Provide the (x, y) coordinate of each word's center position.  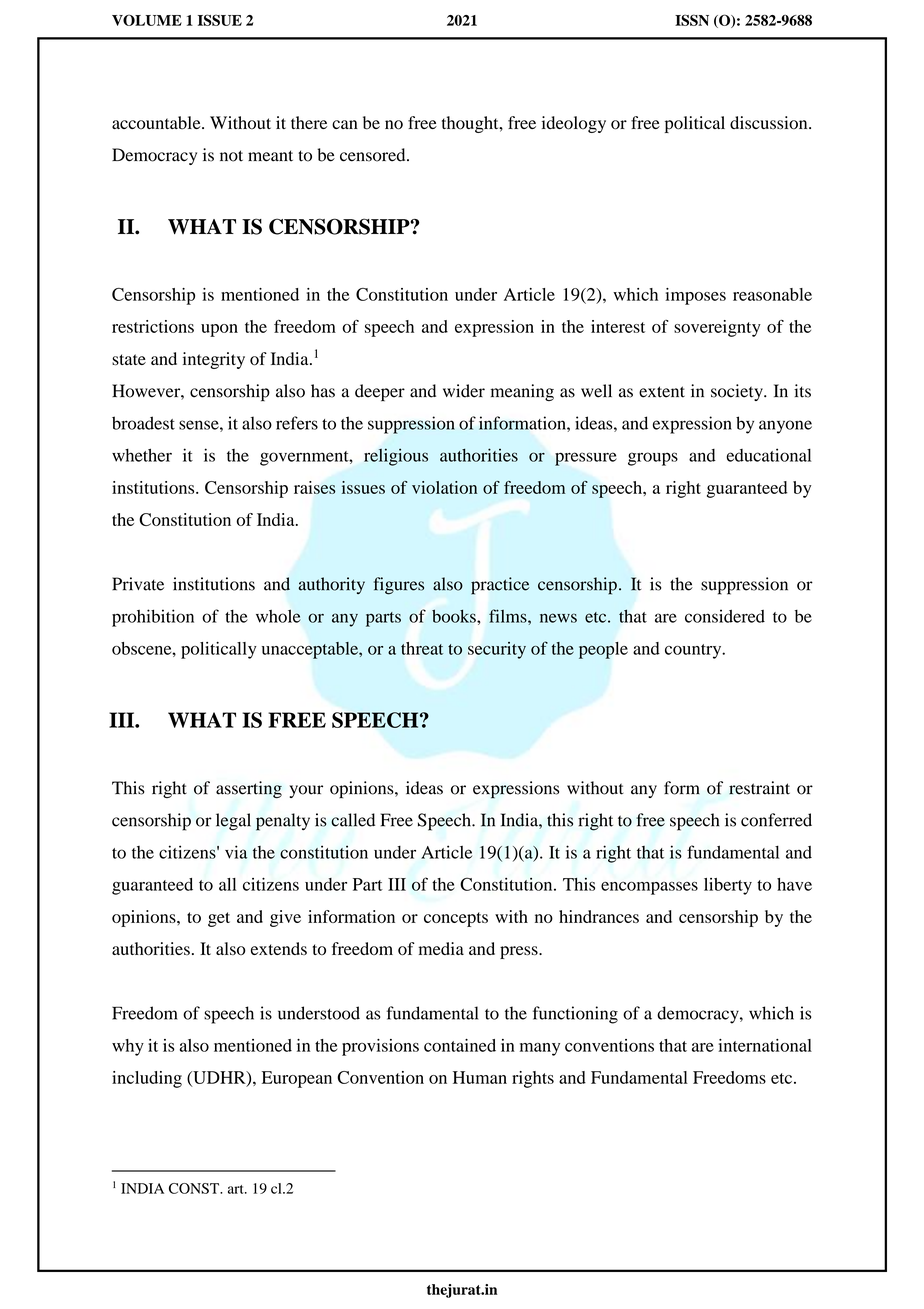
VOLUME (147, 20)
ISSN (692, 20)
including (147, 1079)
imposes (695, 296)
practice (500, 586)
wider (464, 391)
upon (219, 330)
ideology (574, 124)
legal (233, 822)
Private (138, 584)
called (353, 820)
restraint (759, 788)
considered (725, 616)
